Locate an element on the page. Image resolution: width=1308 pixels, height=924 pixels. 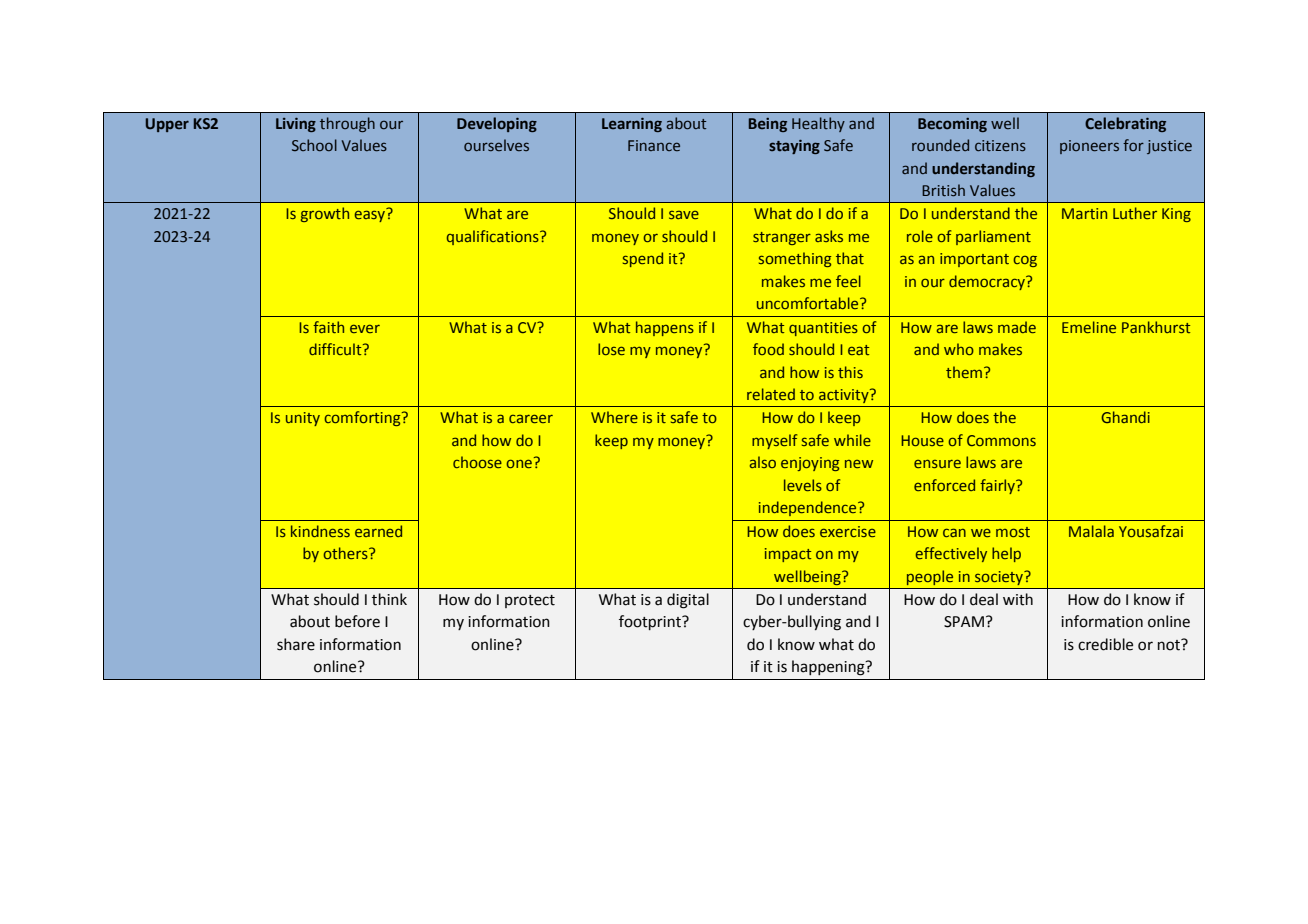
Ghandi is located at coordinates (1125, 417).
